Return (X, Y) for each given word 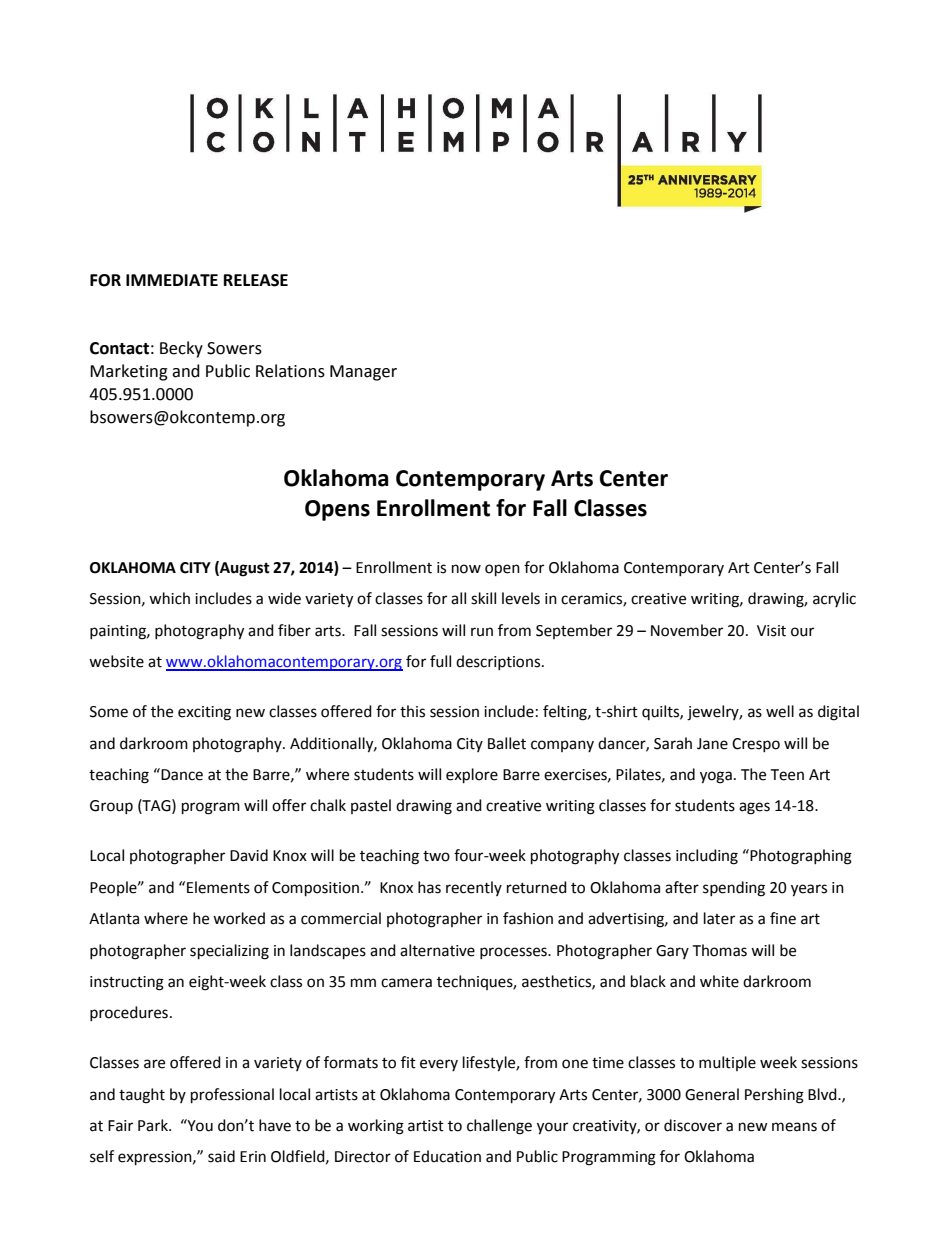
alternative (437, 950)
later (719, 918)
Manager (363, 373)
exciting (204, 713)
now (466, 569)
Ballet (507, 743)
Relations (290, 371)
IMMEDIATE (172, 280)
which (169, 598)
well (780, 711)
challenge (499, 1127)
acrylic (834, 599)
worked (239, 918)
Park (154, 1125)
